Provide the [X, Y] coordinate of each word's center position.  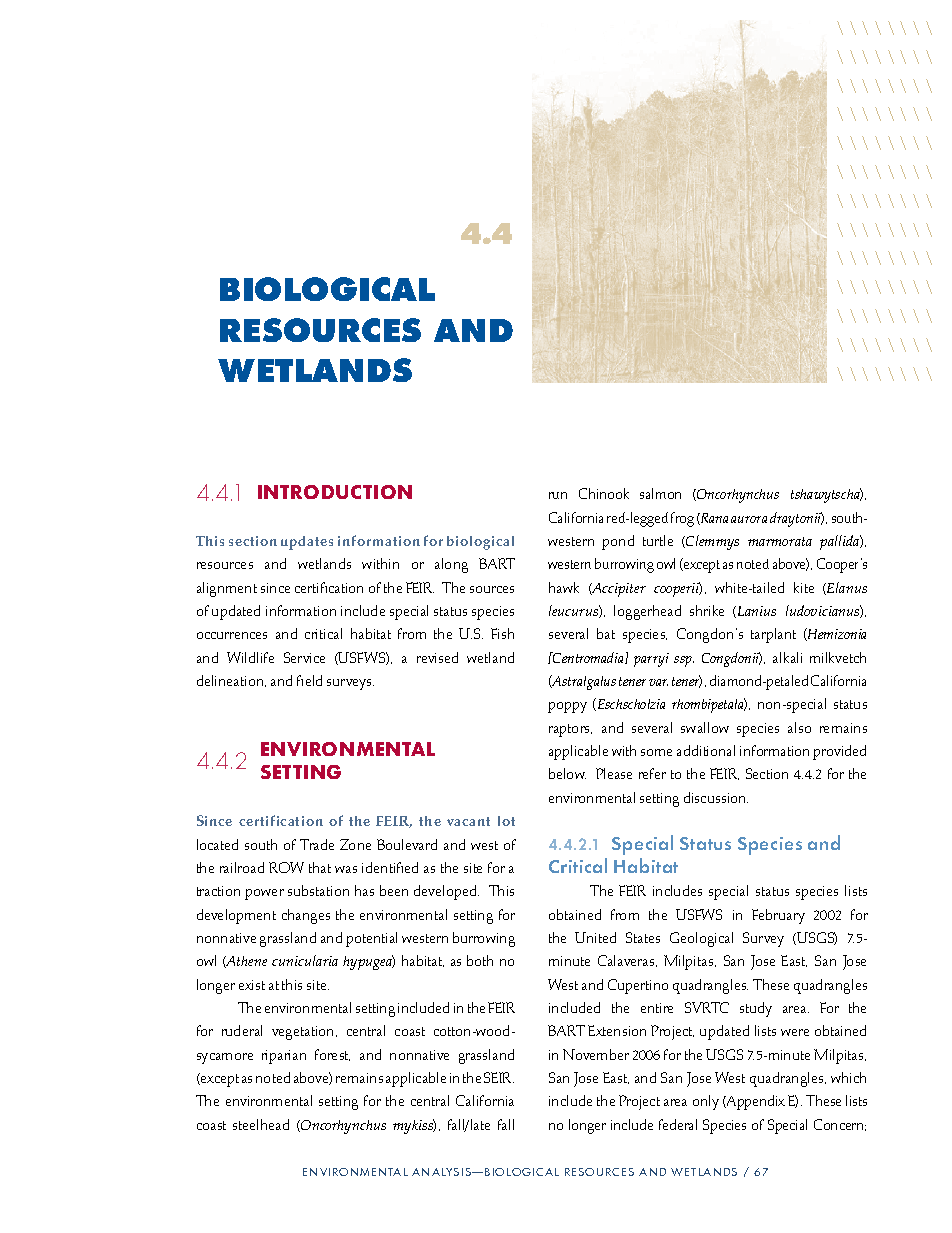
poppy [567, 707]
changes [306, 916]
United [595, 937]
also [799, 727]
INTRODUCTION [335, 492]
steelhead [261, 1124]
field [309, 680]
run [558, 495]
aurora [749, 519]
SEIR [499, 1077]
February [778, 916]
